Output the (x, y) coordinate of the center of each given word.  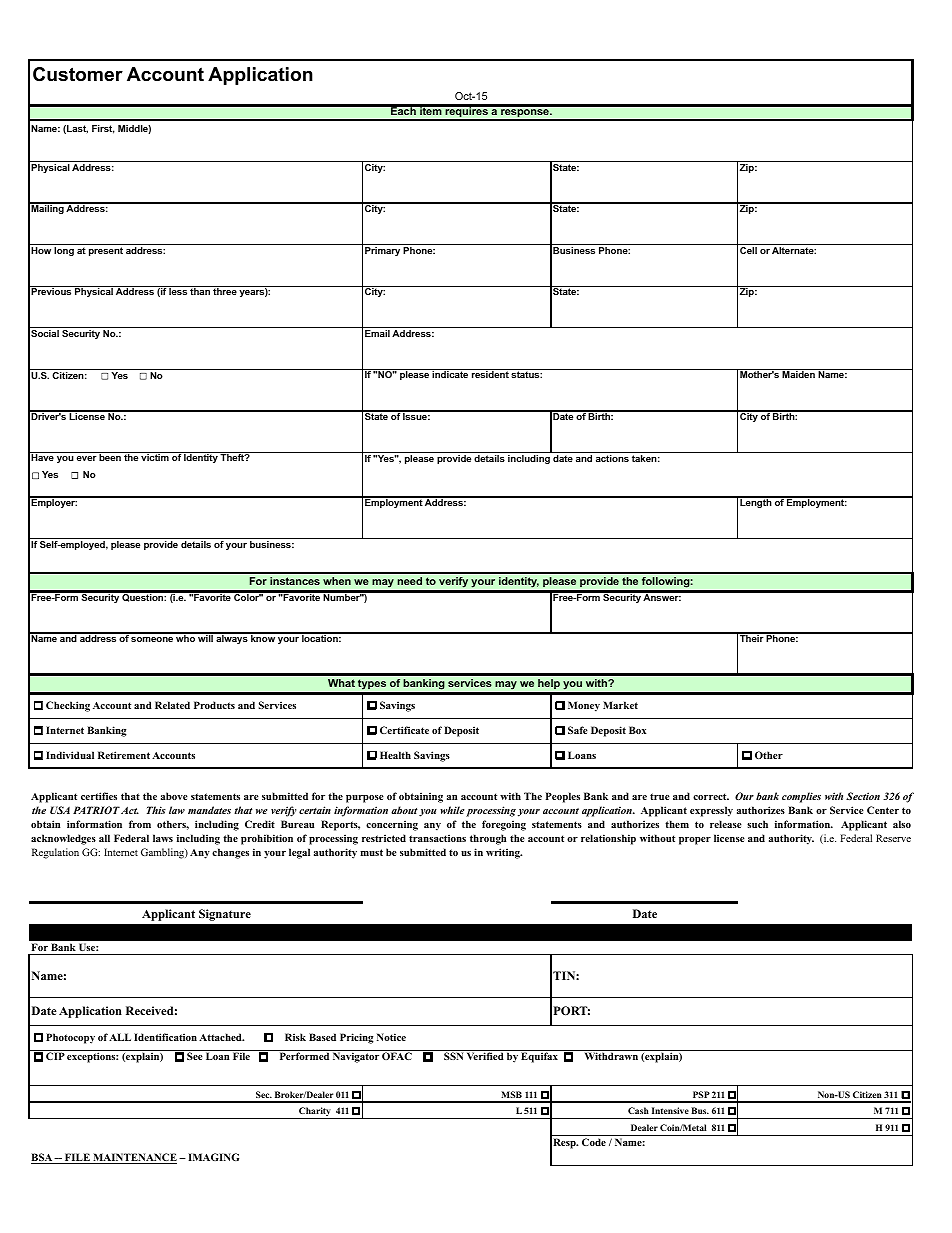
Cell (748, 250)
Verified (485, 1056)
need (409, 581)
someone (152, 639)
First (103, 129)
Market (620, 705)
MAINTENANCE (134, 1158)
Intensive (670, 1110)
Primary (382, 251)
